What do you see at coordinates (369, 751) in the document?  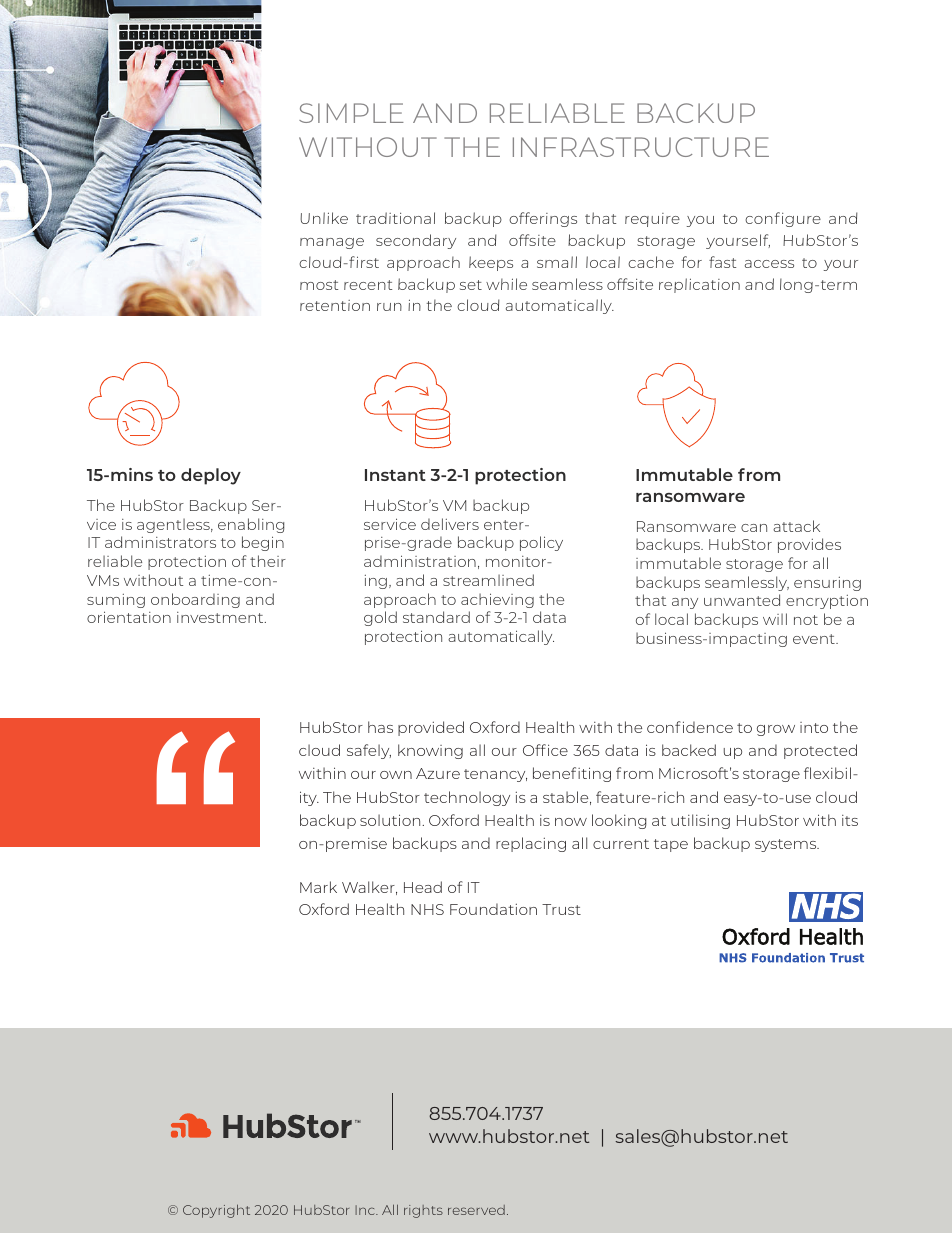 I see `safely` at bounding box center [369, 751].
